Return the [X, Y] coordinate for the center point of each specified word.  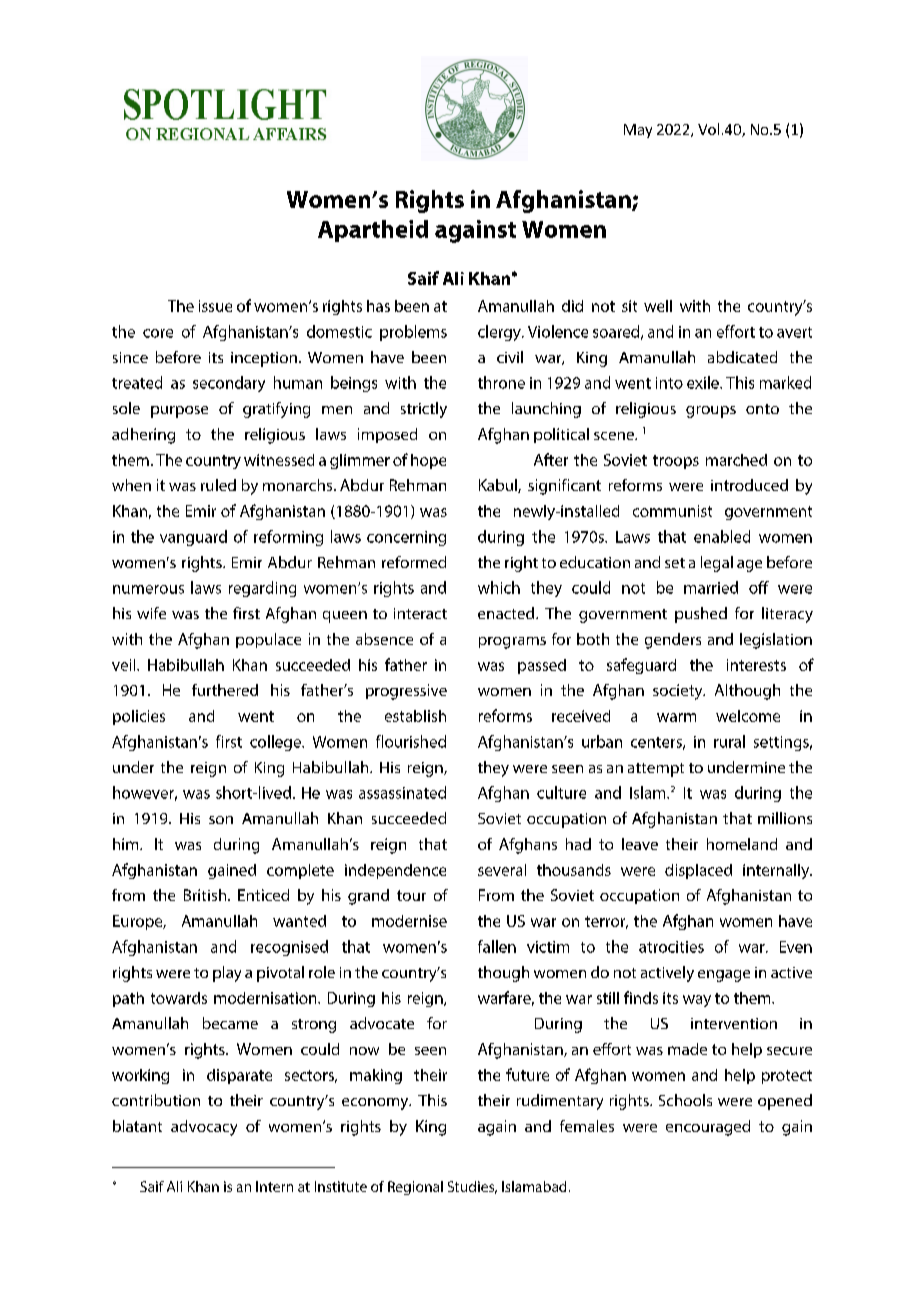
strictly [424, 410]
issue [215, 306]
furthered [225, 690]
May [638, 131]
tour [411, 895]
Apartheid [373, 231]
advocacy [204, 1128]
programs [512, 643]
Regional [415, 1188]
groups [711, 412]
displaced [698, 871]
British [205, 895]
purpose [179, 412]
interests [756, 665]
